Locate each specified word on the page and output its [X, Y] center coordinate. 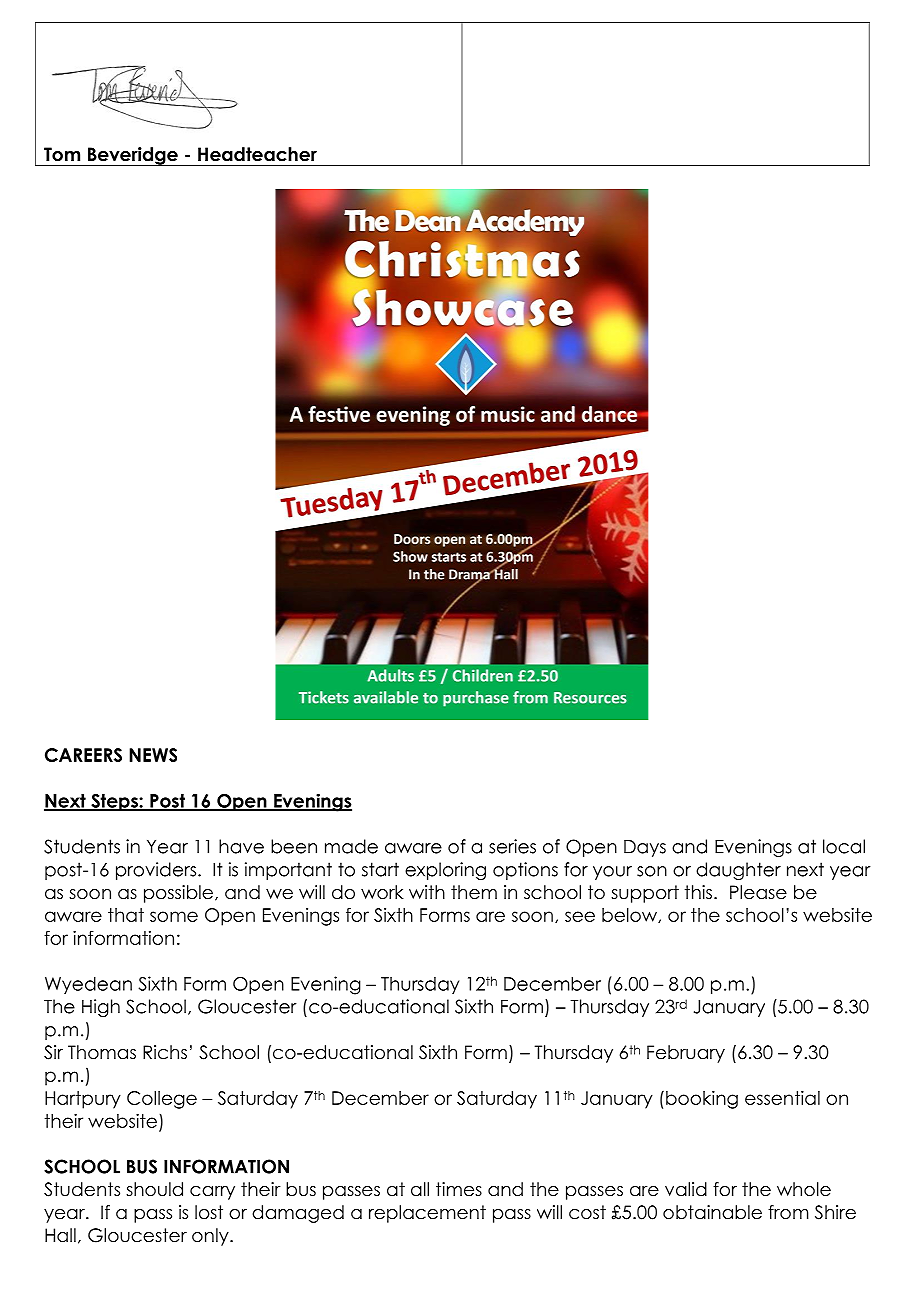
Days [645, 848]
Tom [62, 154]
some [174, 916]
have [241, 846]
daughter [738, 871]
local [844, 846]
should [154, 1189]
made [351, 846]
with [427, 892]
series [512, 846]
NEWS [153, 755]
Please [758, 892]
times [459, 1189]
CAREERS [83, 755]
